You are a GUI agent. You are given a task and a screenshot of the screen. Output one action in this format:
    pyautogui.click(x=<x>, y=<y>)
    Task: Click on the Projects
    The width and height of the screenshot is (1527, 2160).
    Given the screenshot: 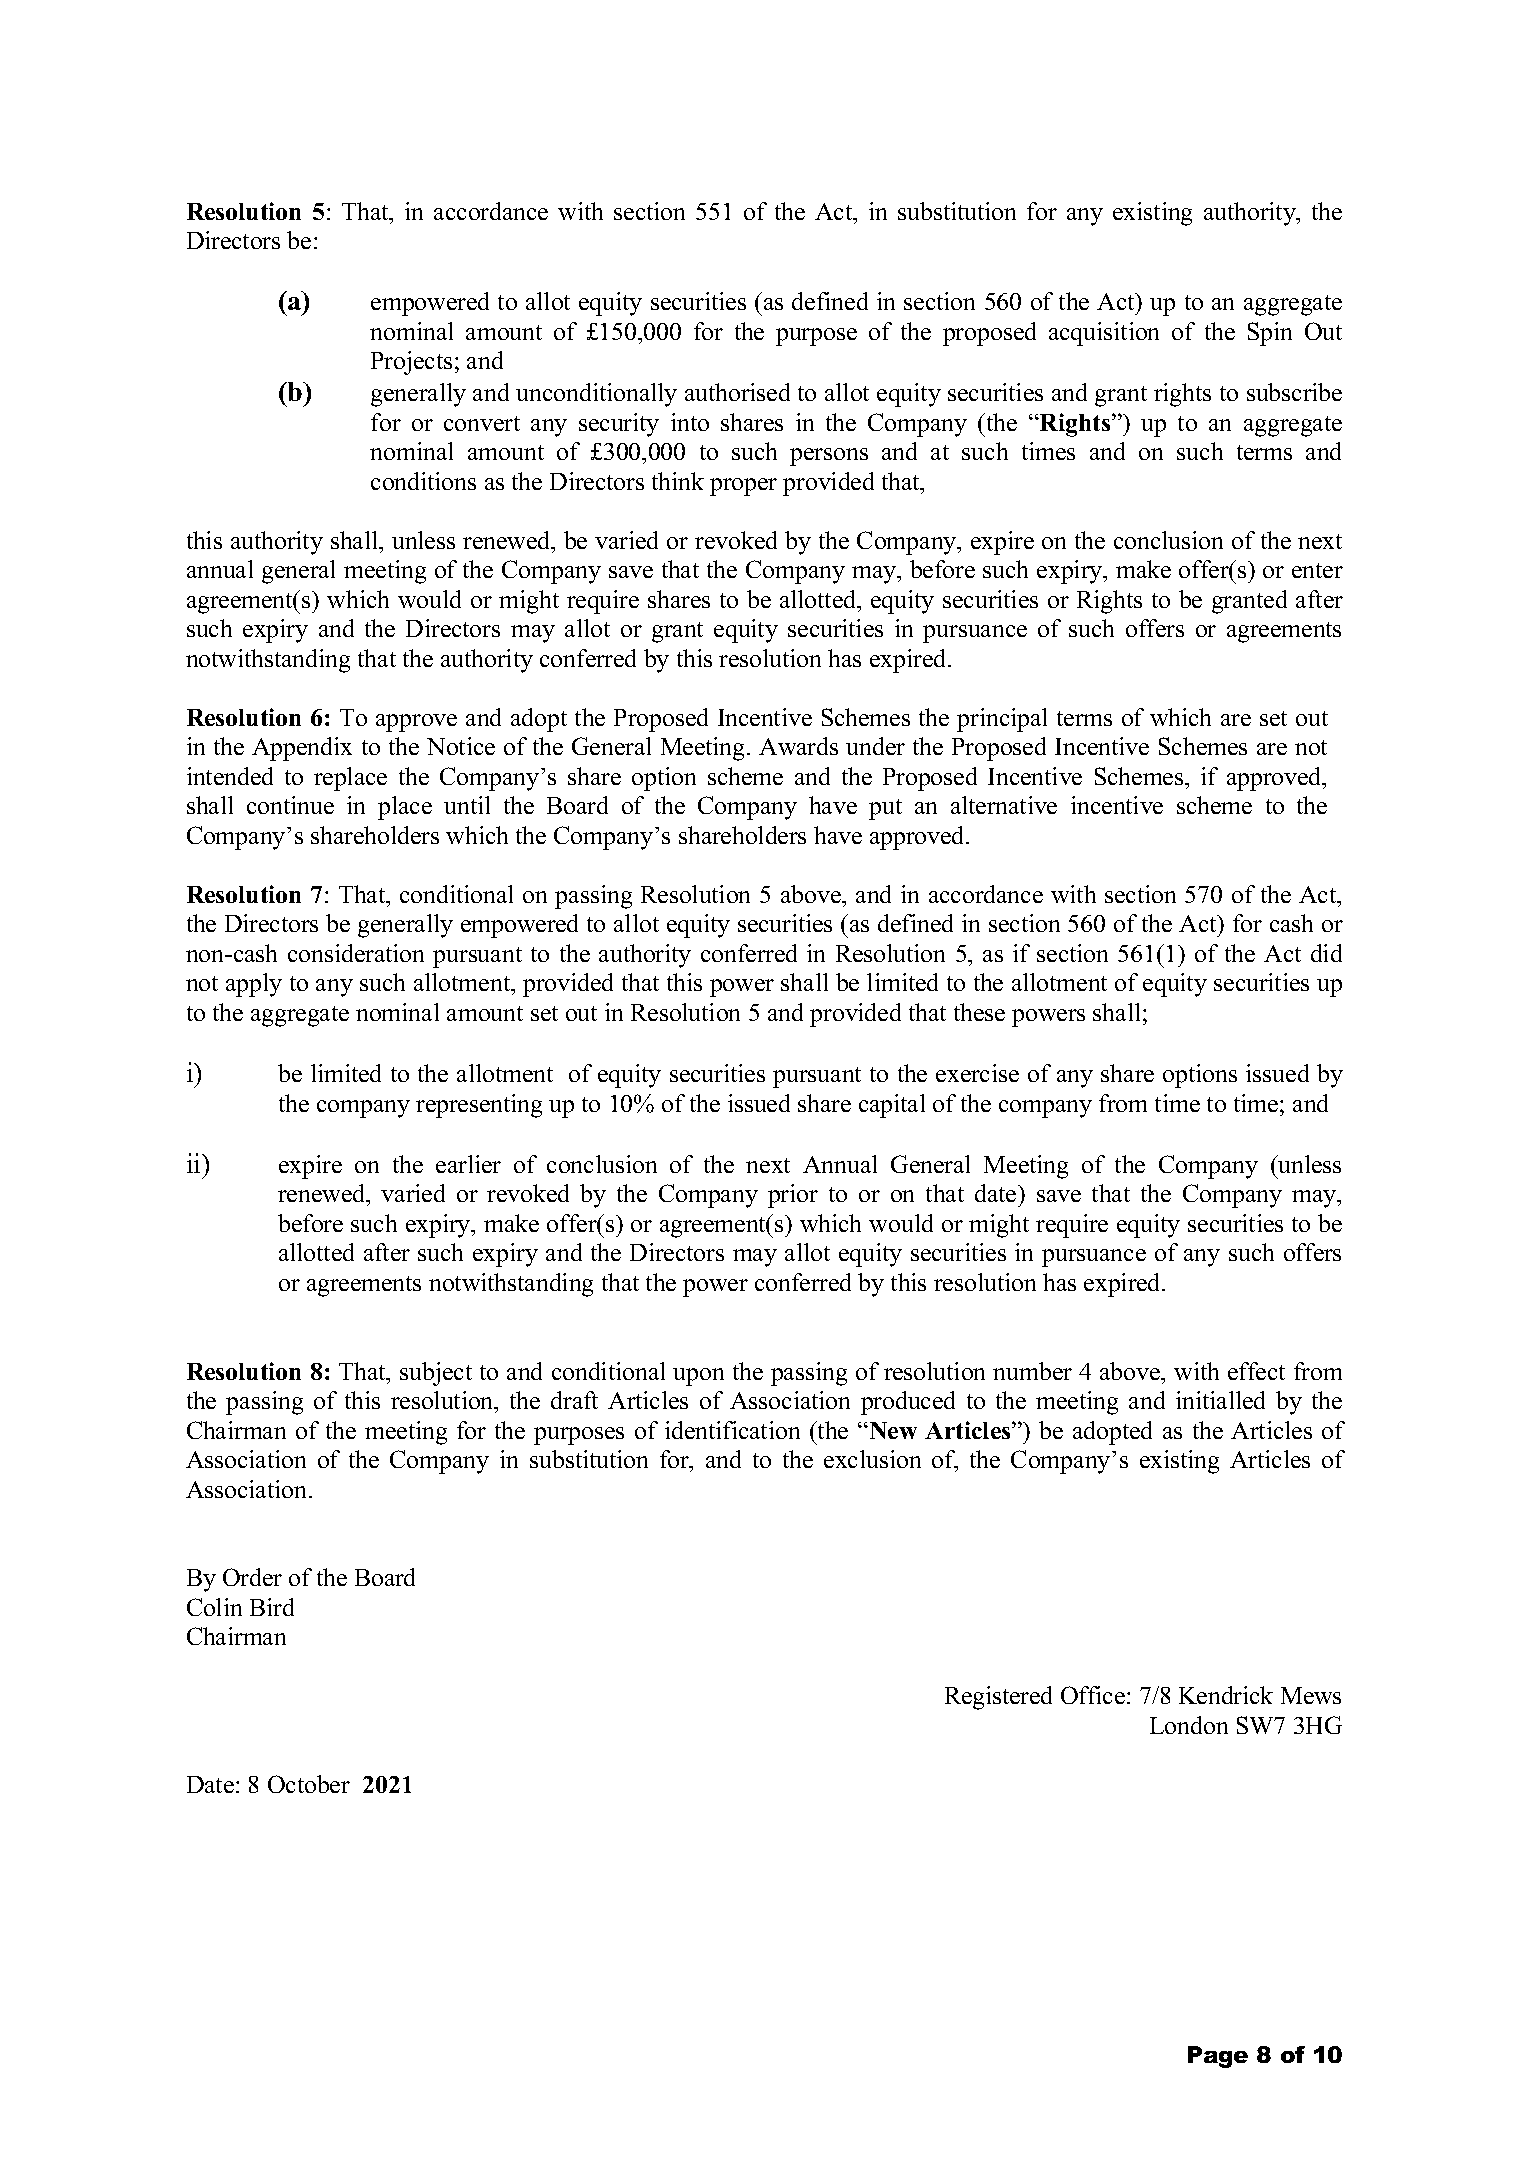 What is the action you would take?
    pyautogui.click(x=411, y=363)
